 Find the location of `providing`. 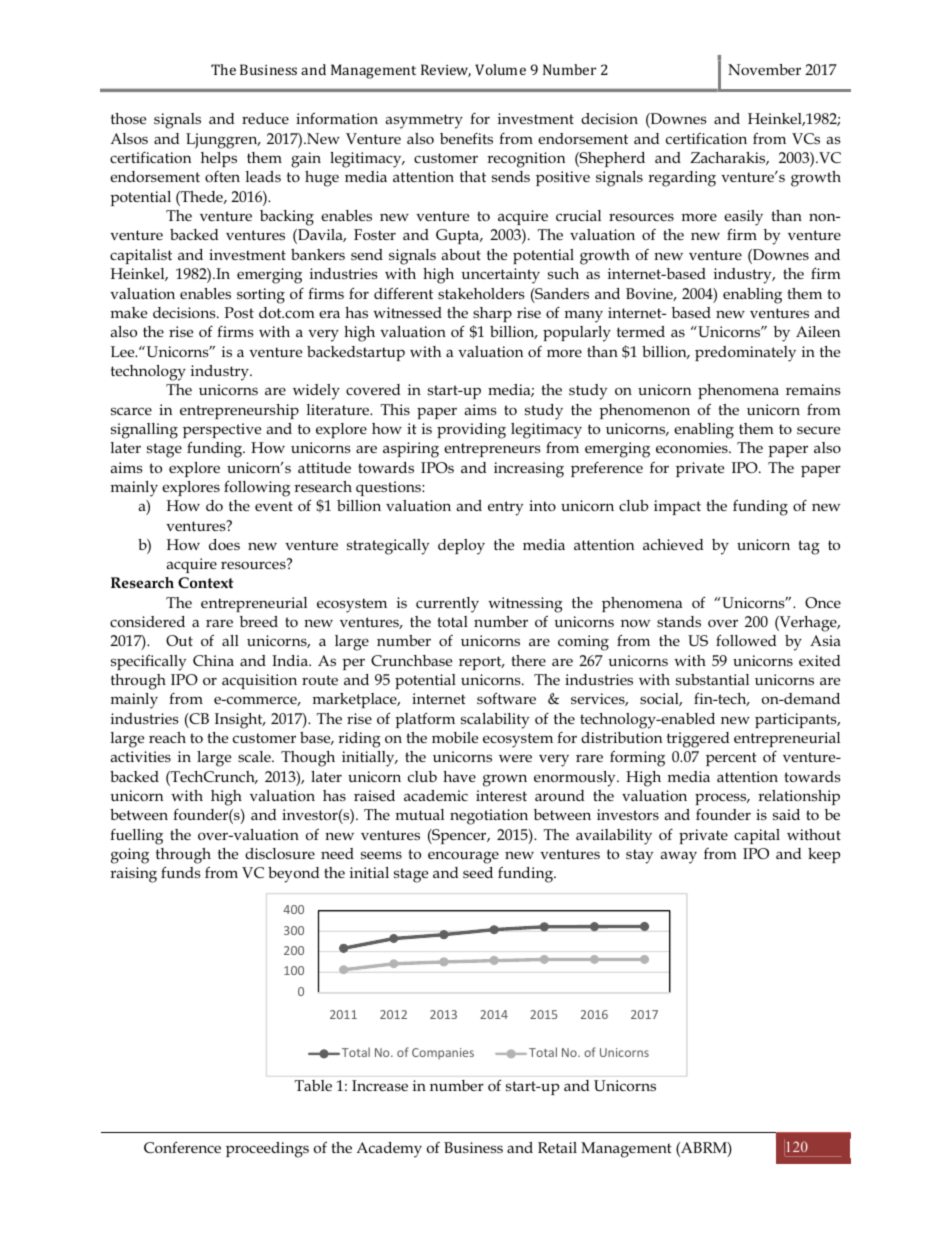

providing is located at coordinates (471, 431).
